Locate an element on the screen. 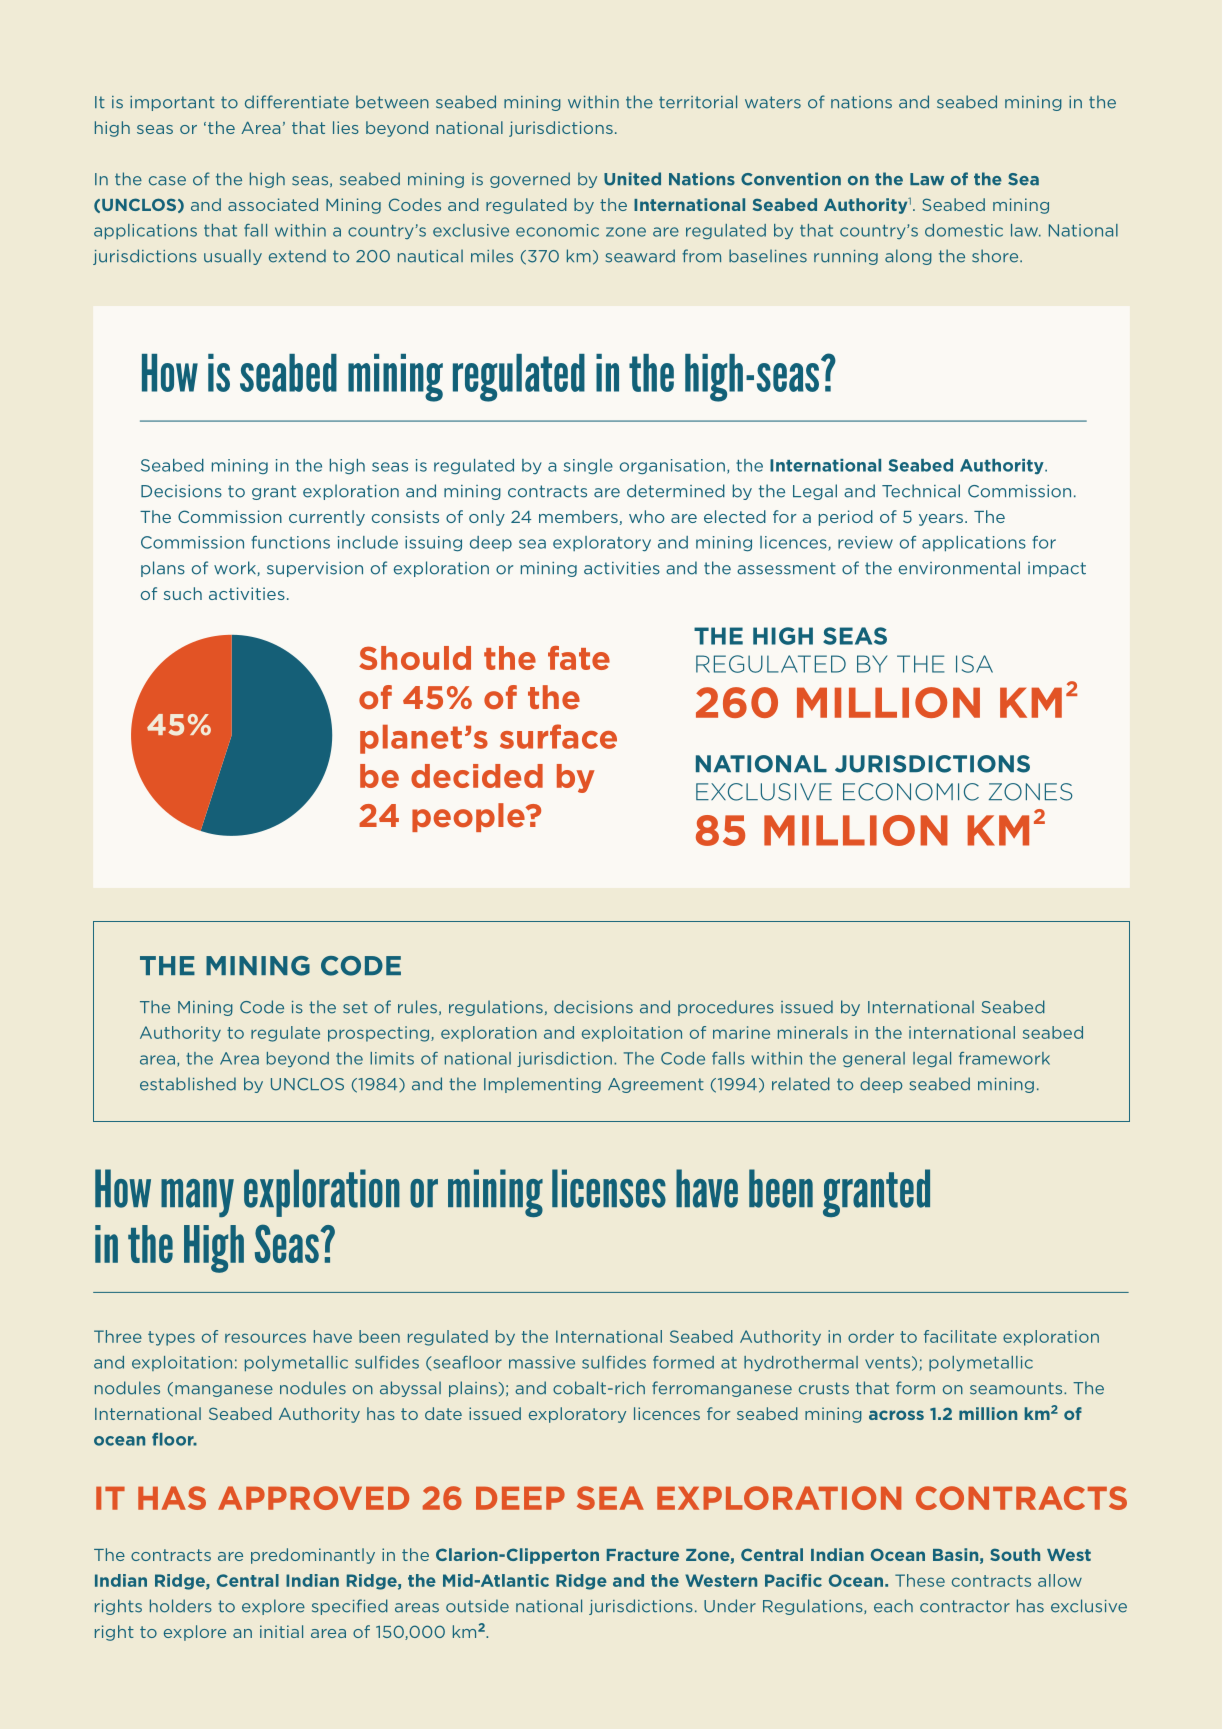 The width and height of the screenshot is (1223, 1729). domestic is located at coordinates (964, 230).
